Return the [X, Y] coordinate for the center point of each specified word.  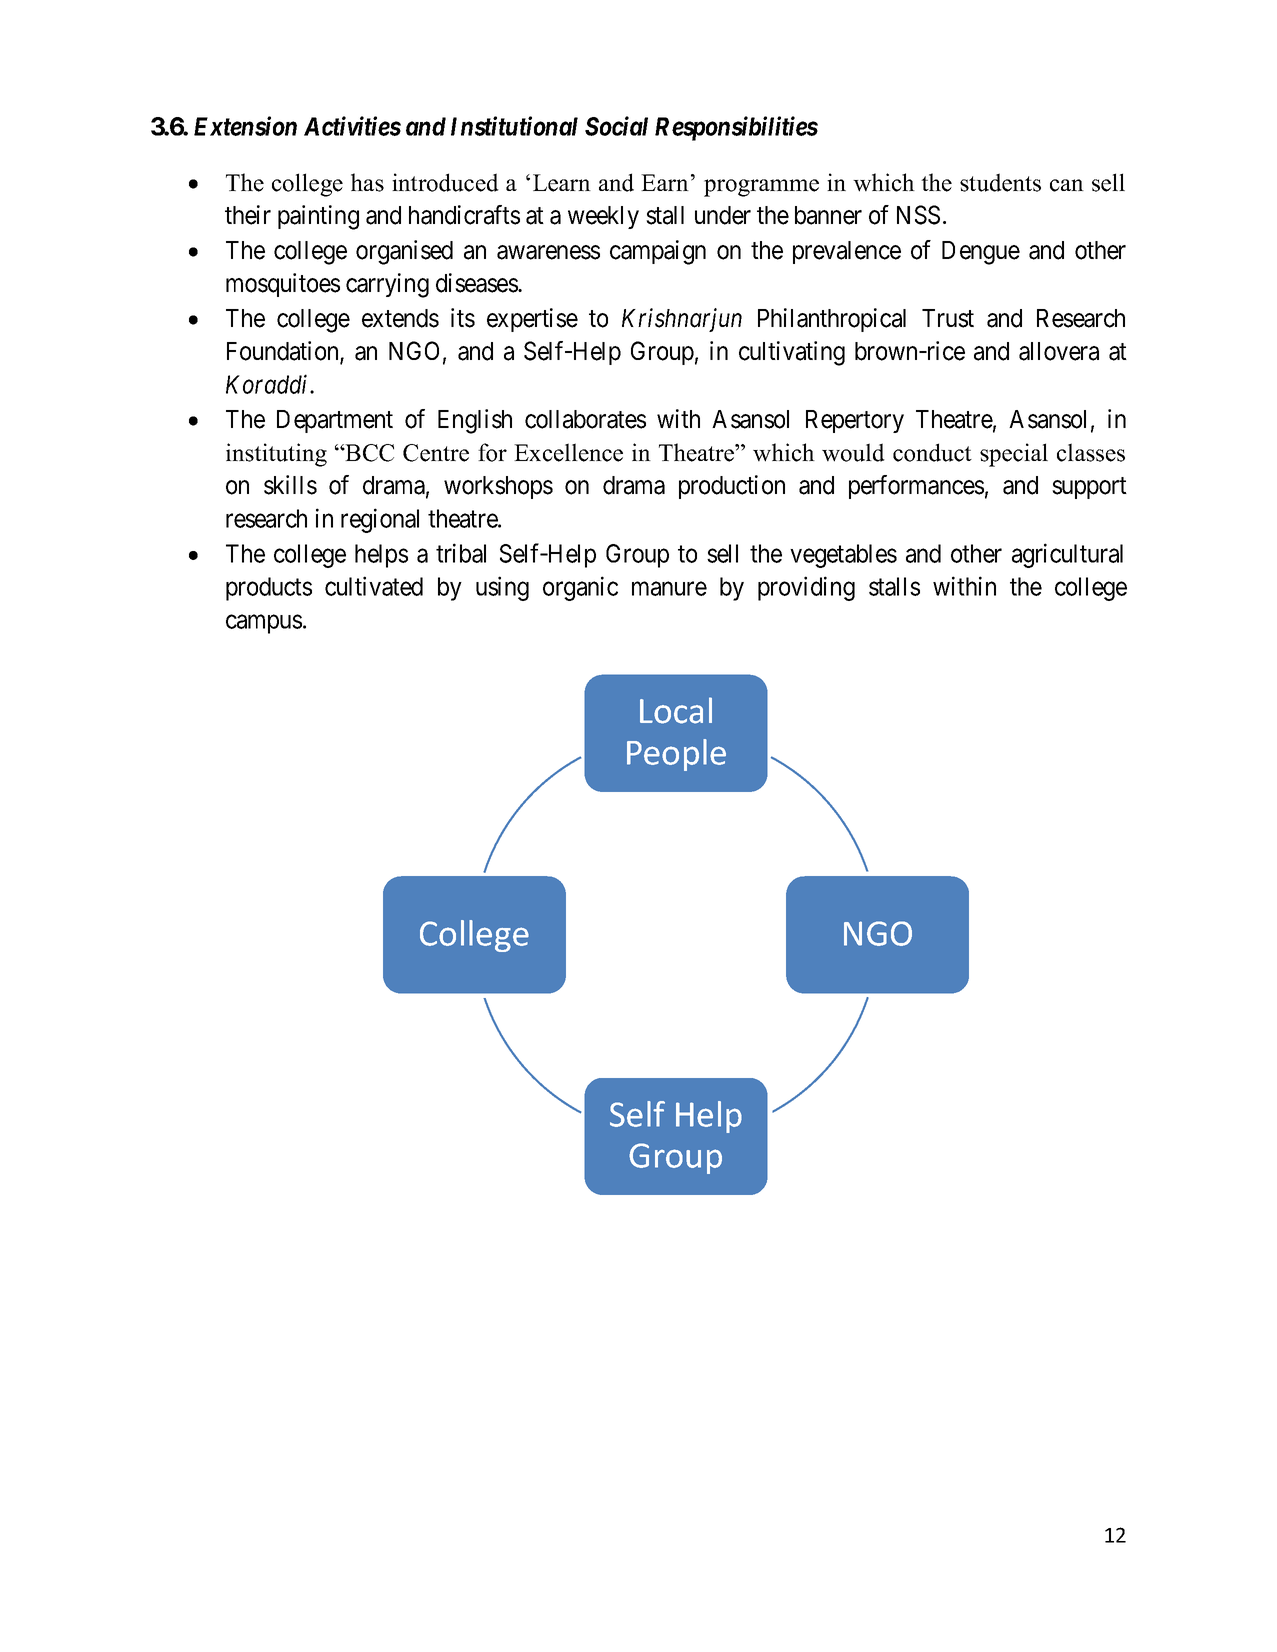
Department [335, 421]
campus [264, 624]
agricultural [1067, 555]
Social [616, 126]
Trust [948, 318]
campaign [658, 252]
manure [669, 589]
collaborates [585, 419]
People [676, 755]
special [1014, 455]
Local [676, 710]
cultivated [374, 586]
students [1000, 182]
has [367, 182]
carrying [387, 285]
